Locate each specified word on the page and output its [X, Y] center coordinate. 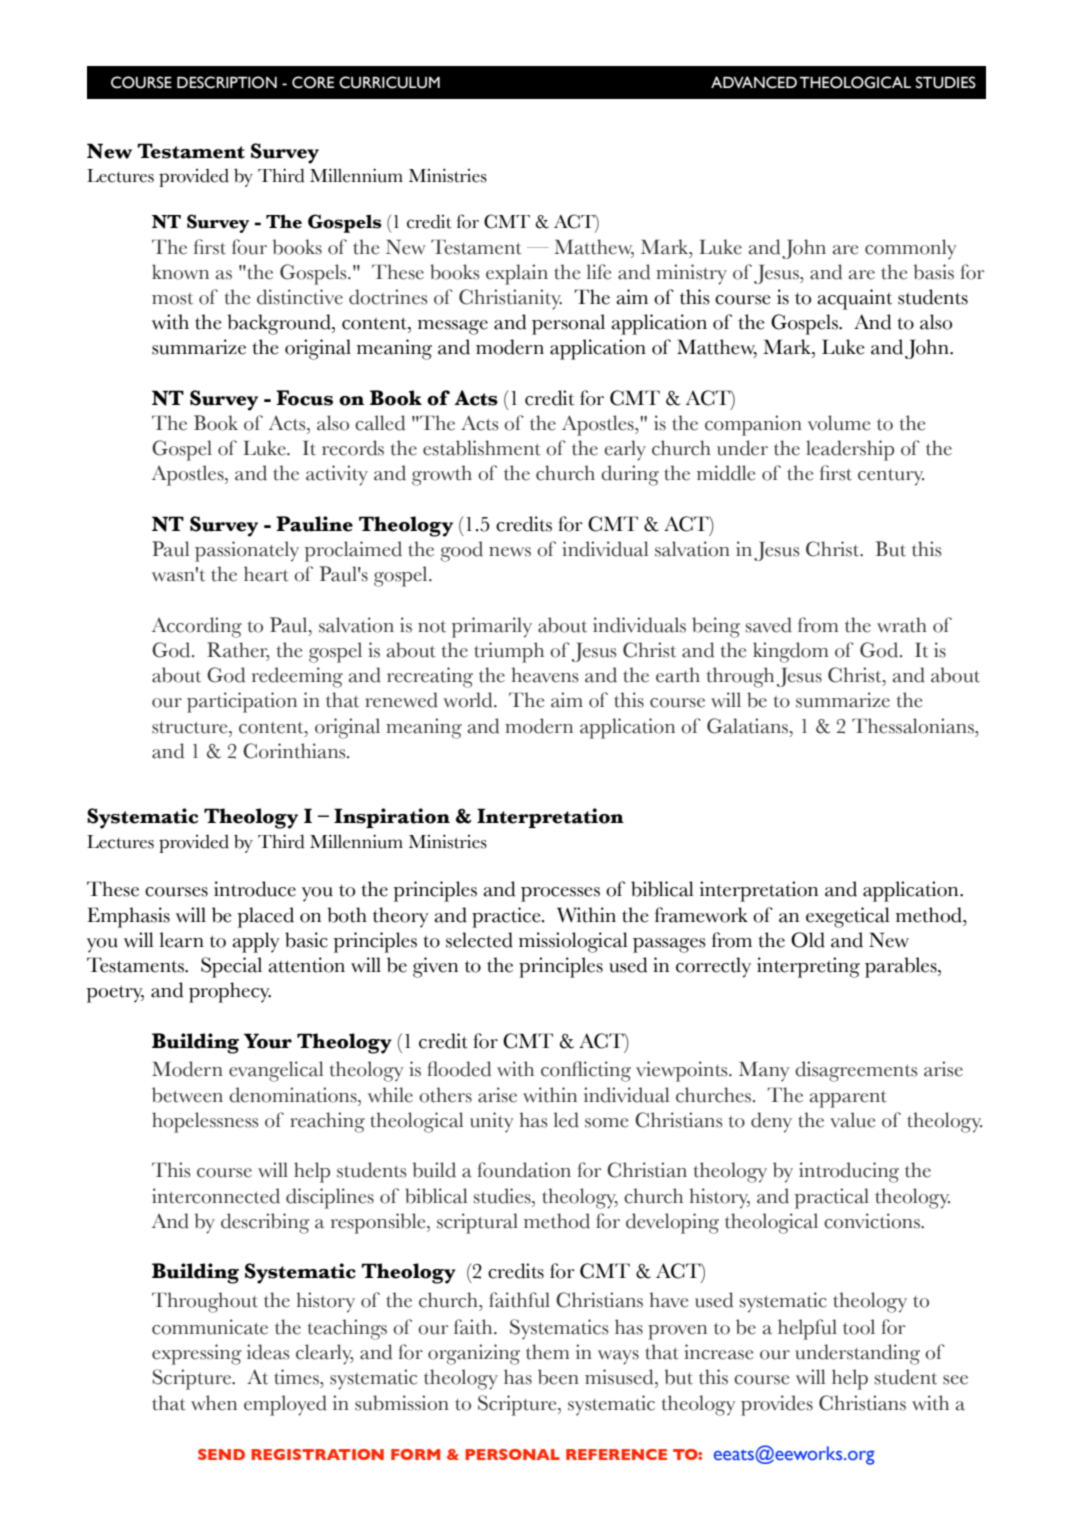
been [558, 1377]
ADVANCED [754, 82]
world [469, 700]
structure [191, 728]
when [214, 1403]
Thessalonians [914, 726]
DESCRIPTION [227, 82]
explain [517, 274]
